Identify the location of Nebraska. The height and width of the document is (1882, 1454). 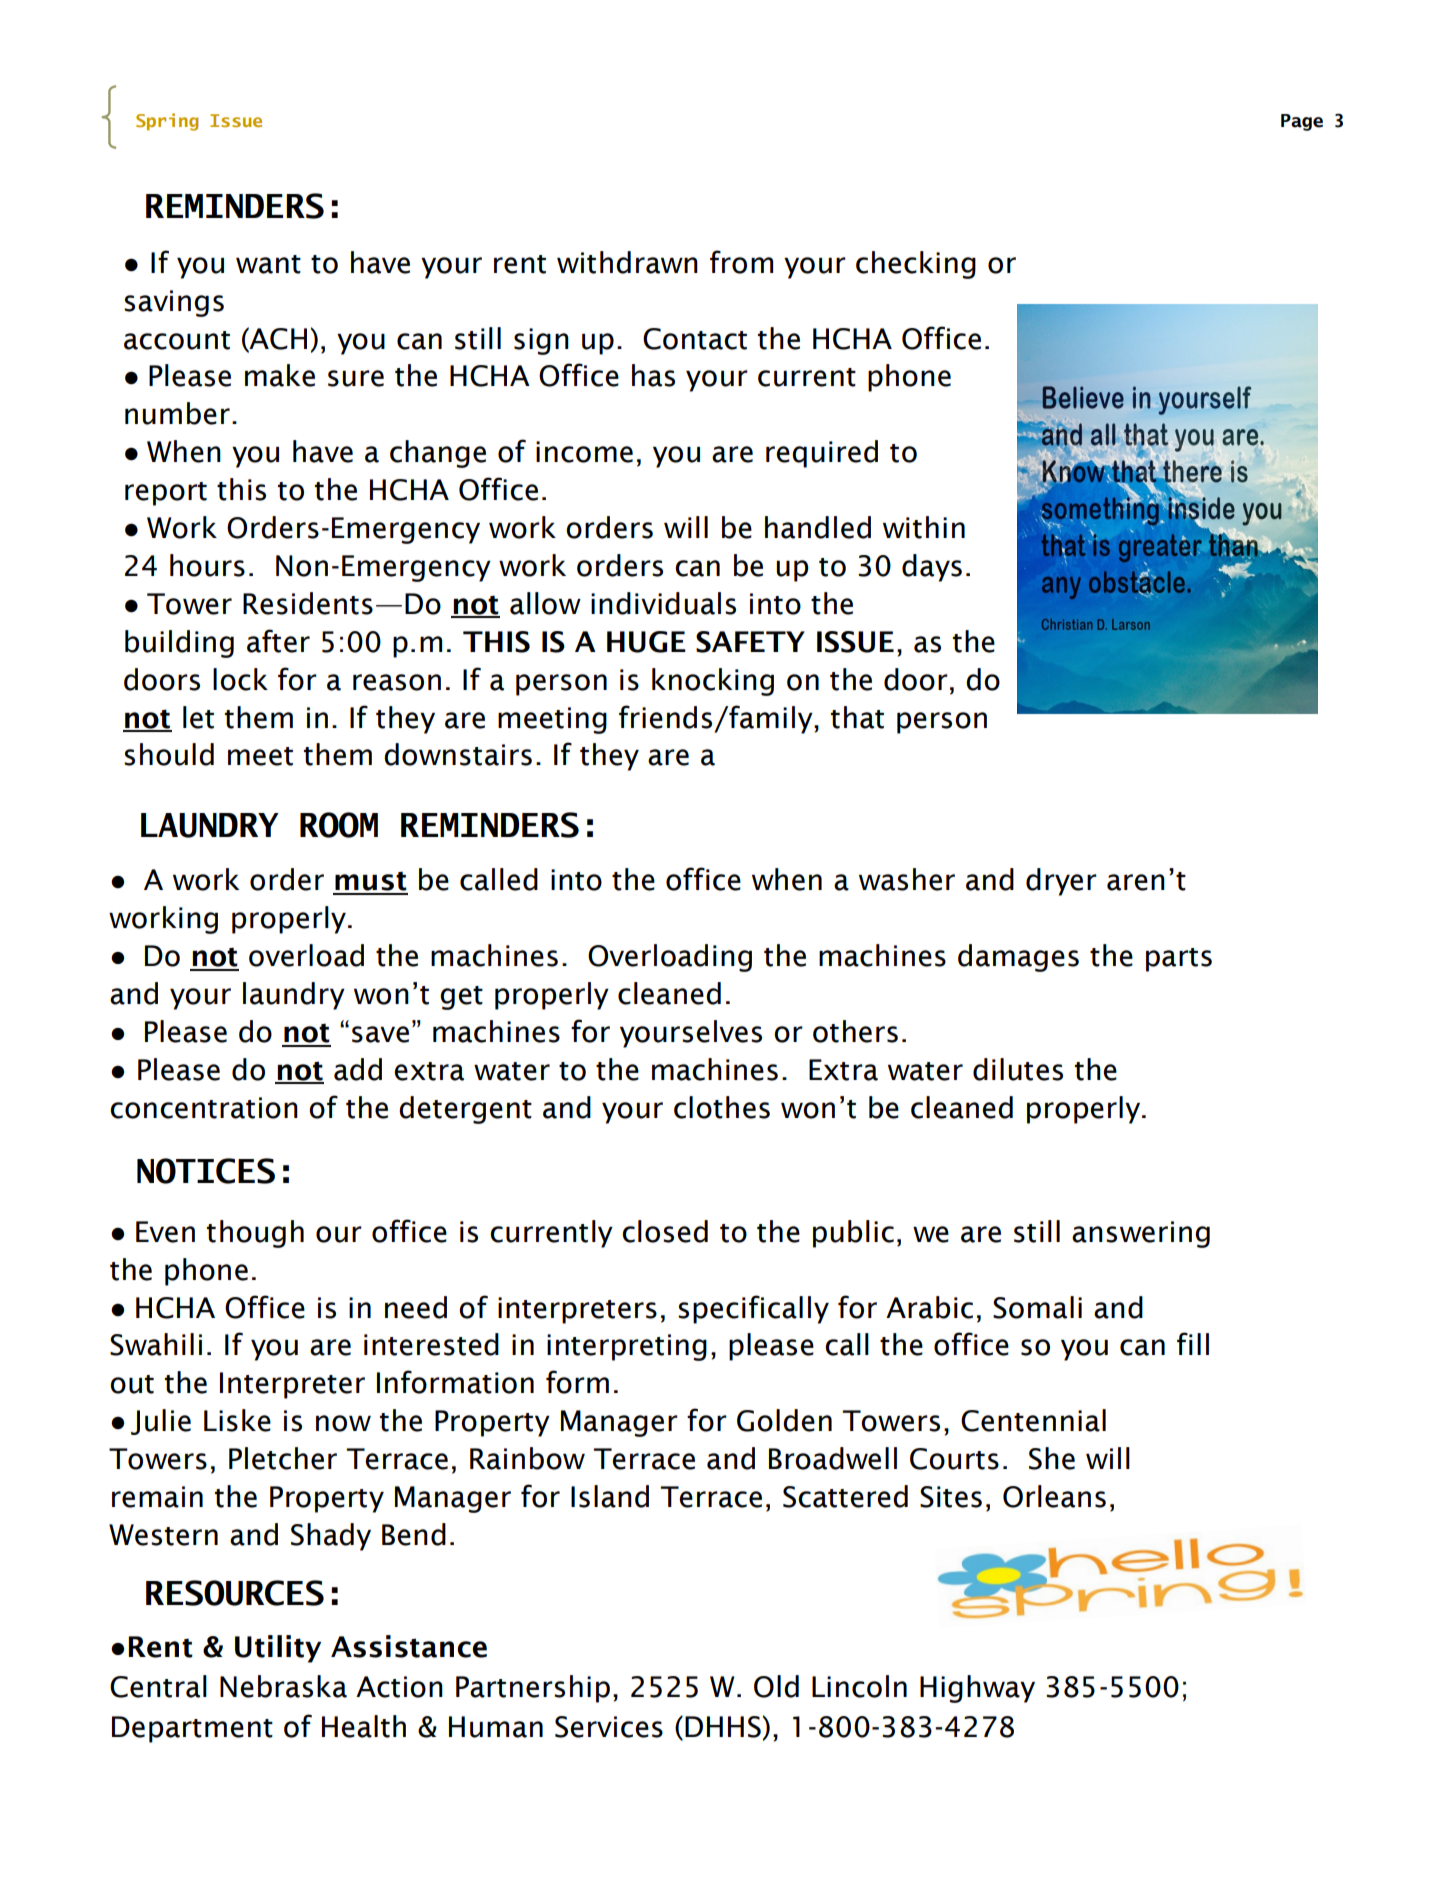
(283, 1686).
